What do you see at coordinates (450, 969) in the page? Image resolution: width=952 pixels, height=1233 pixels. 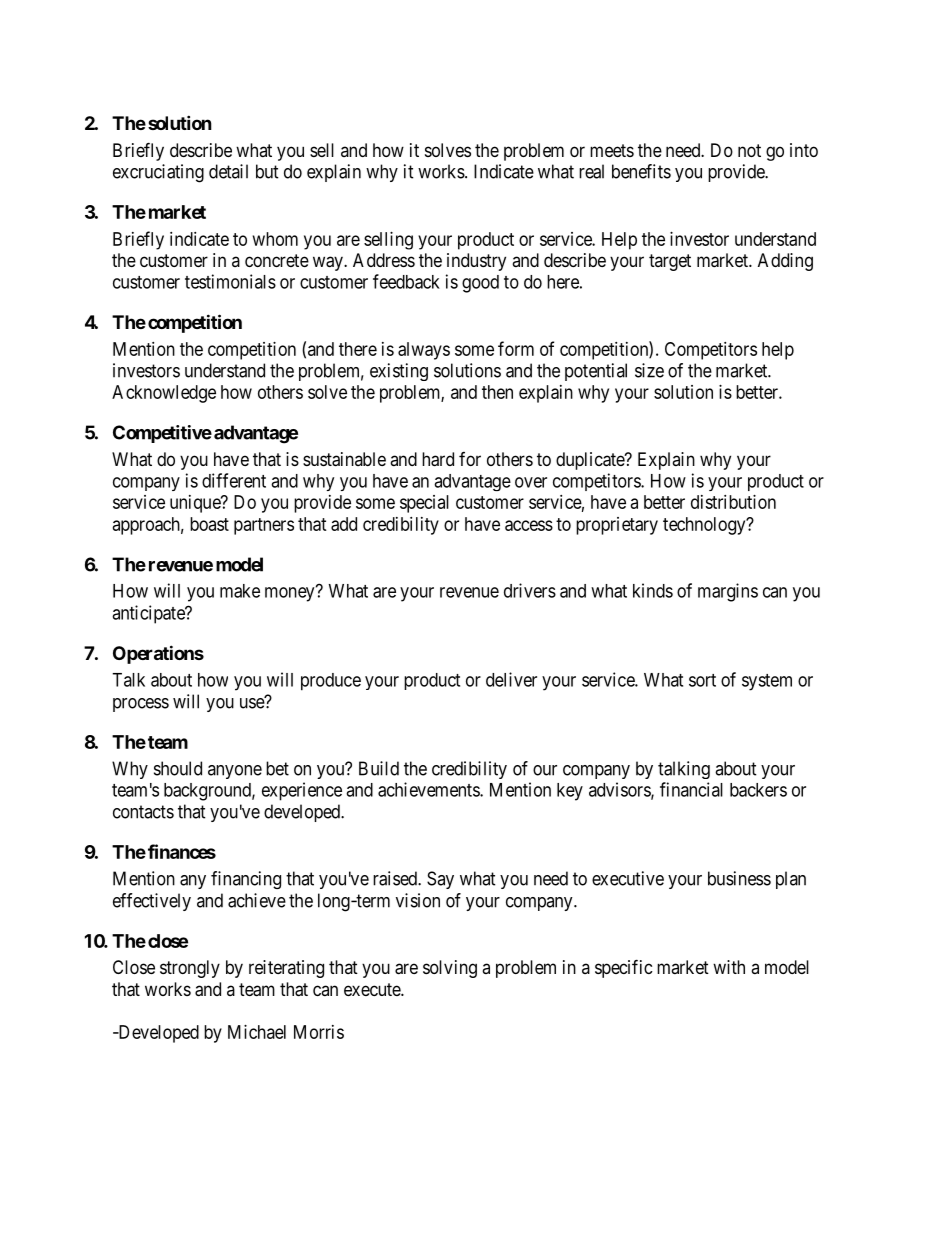 I see `solving` at bounding box center [450, 969].
